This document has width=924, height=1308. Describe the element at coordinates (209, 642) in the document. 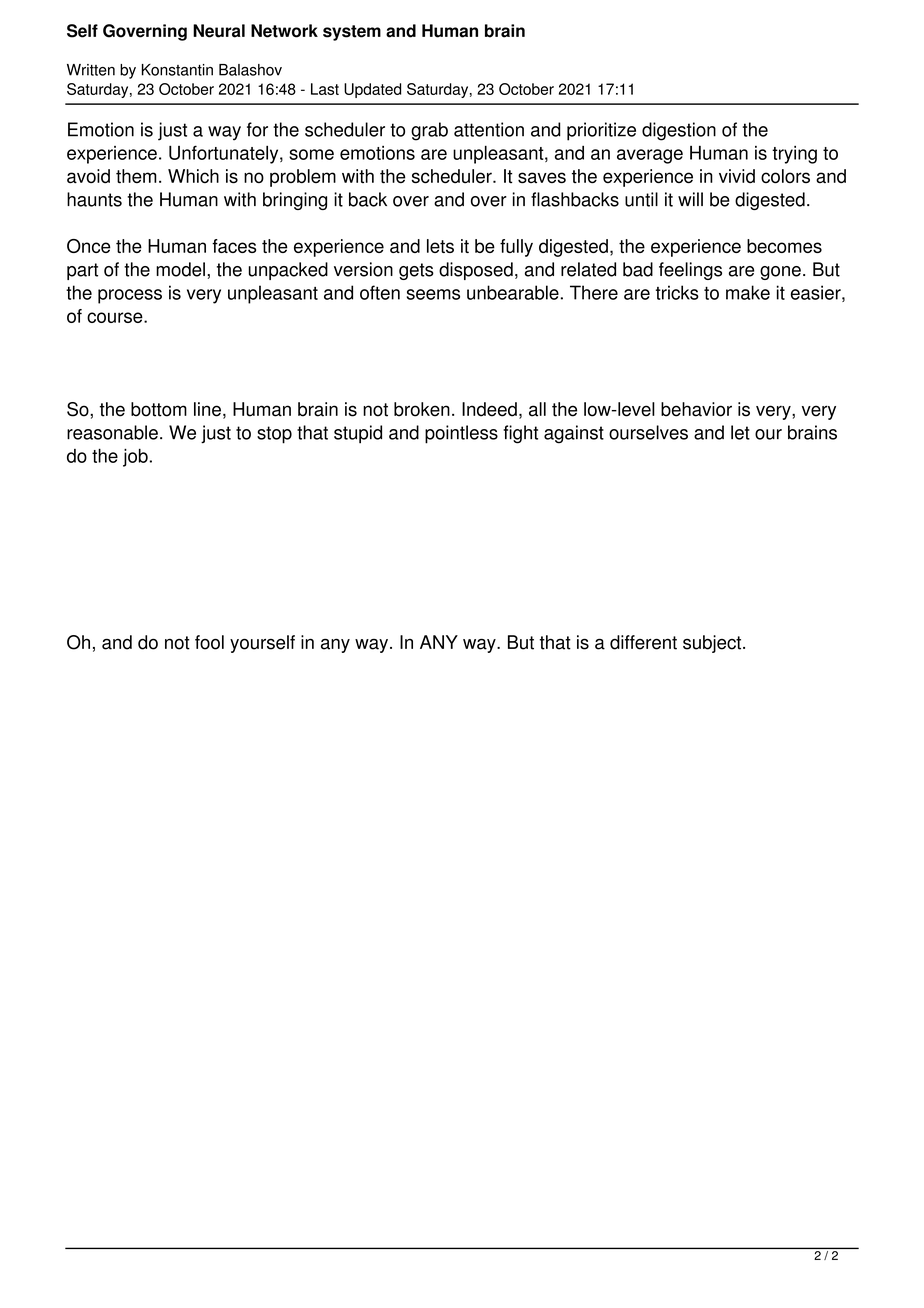

I see `fool` at that location.
